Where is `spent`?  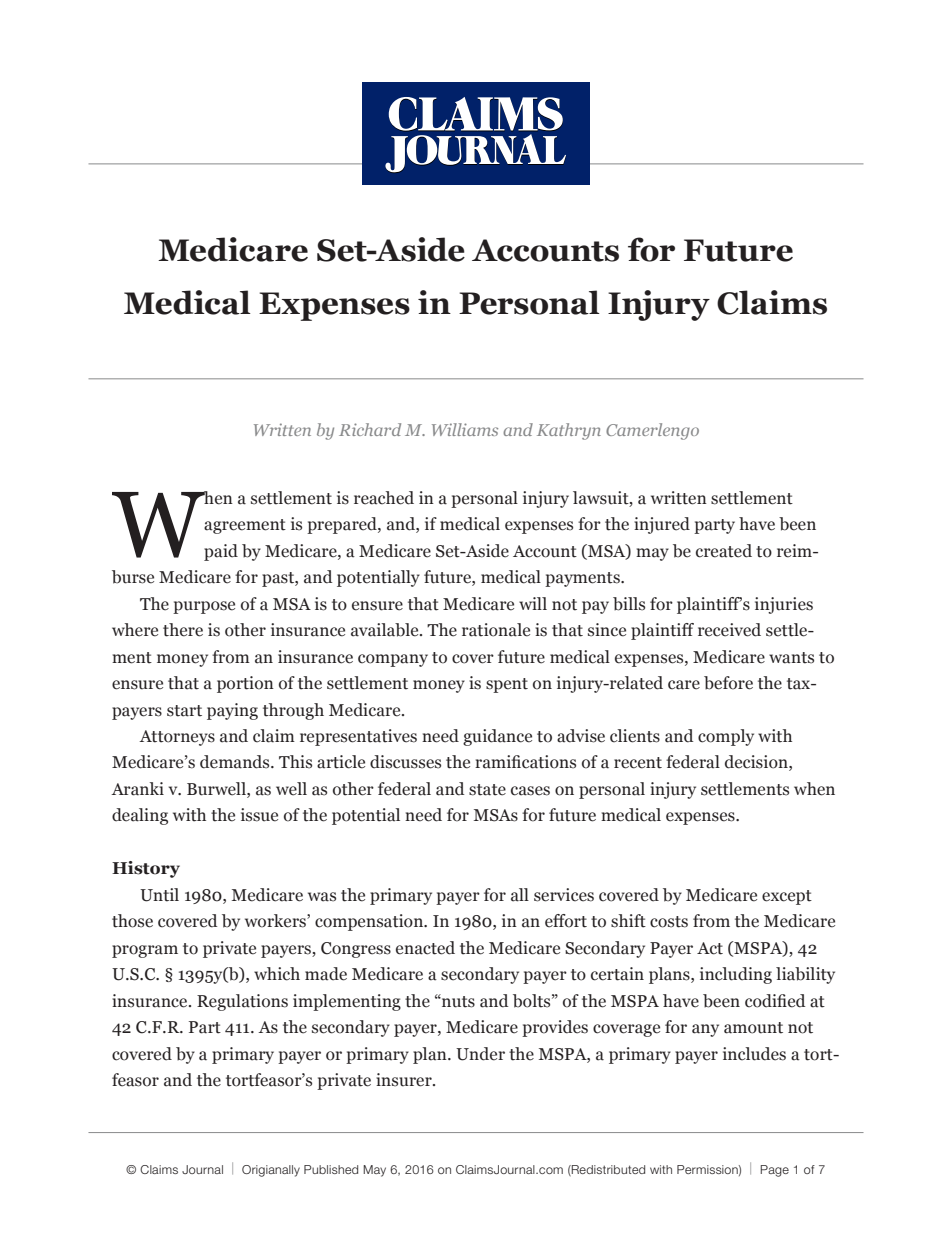
spent is located at coordinates (507, 685).
